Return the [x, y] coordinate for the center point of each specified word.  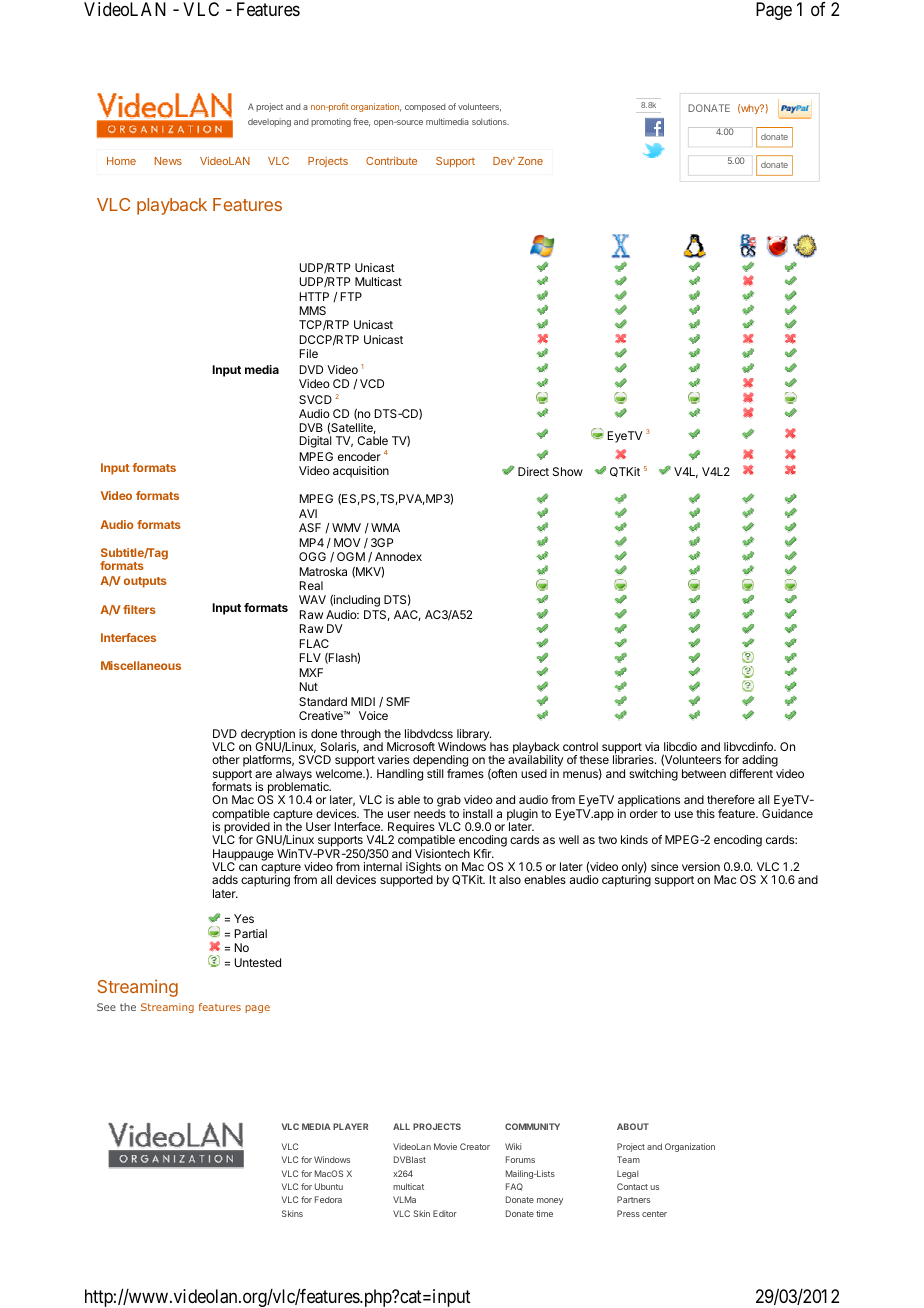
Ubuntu [329, 1186]
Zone [530, 161]
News [168, 161]
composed [425, 108]
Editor [445, 1213]
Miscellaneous [141, 665]
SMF [398, 701]
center [654, 1214]
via [652, 746]
